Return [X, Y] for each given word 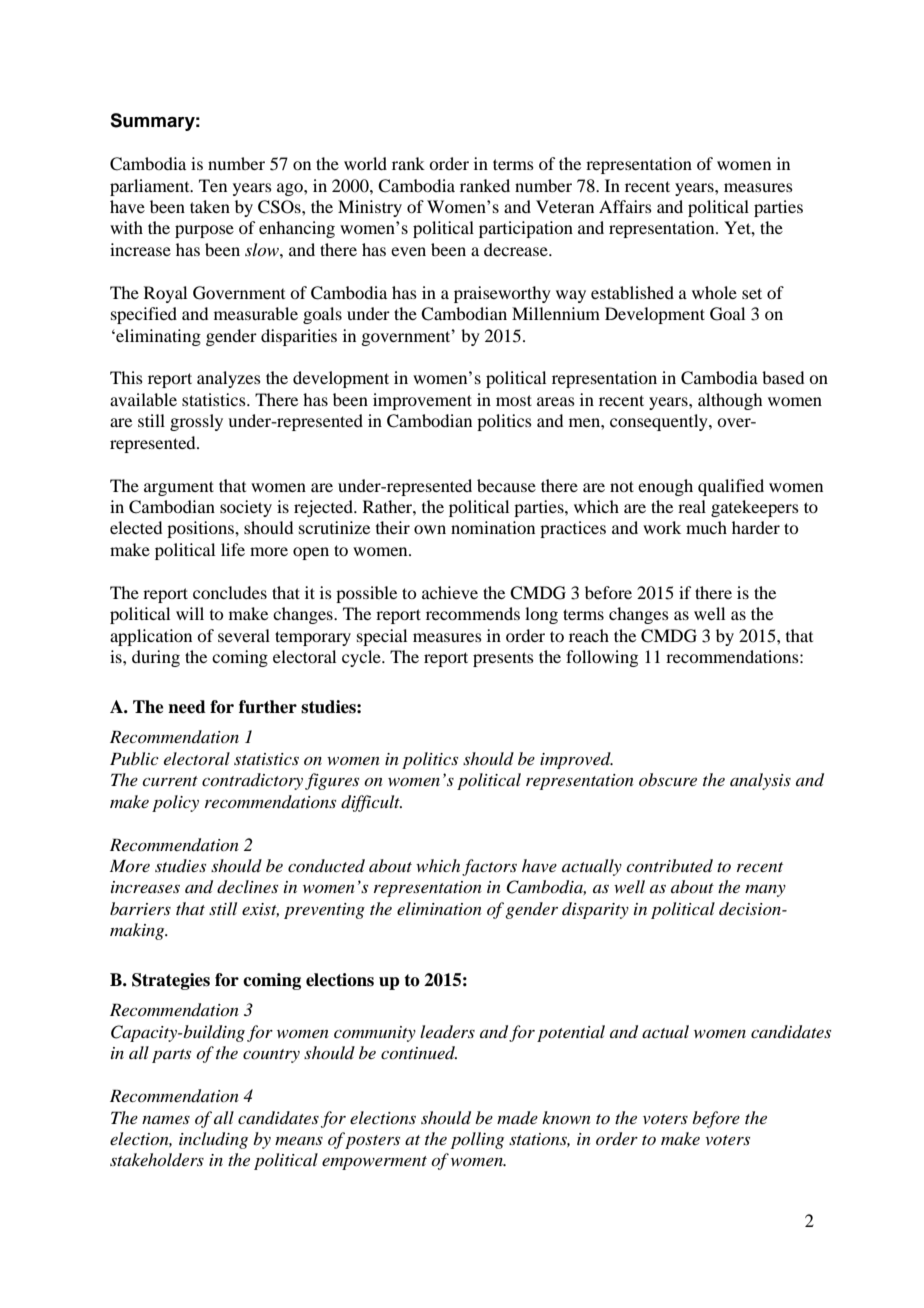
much [706, 527]
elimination [439, 908]
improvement [422, 401]
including [213, 1140]
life [233, 549]
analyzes [229, 379]
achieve [450, 592]
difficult [371, 803]
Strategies [171, 981]
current [170, 781]
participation [526, 229]
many [765, 891]
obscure [668, 779]
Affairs [625, 206]
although [730, 401]
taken [210, 206]
